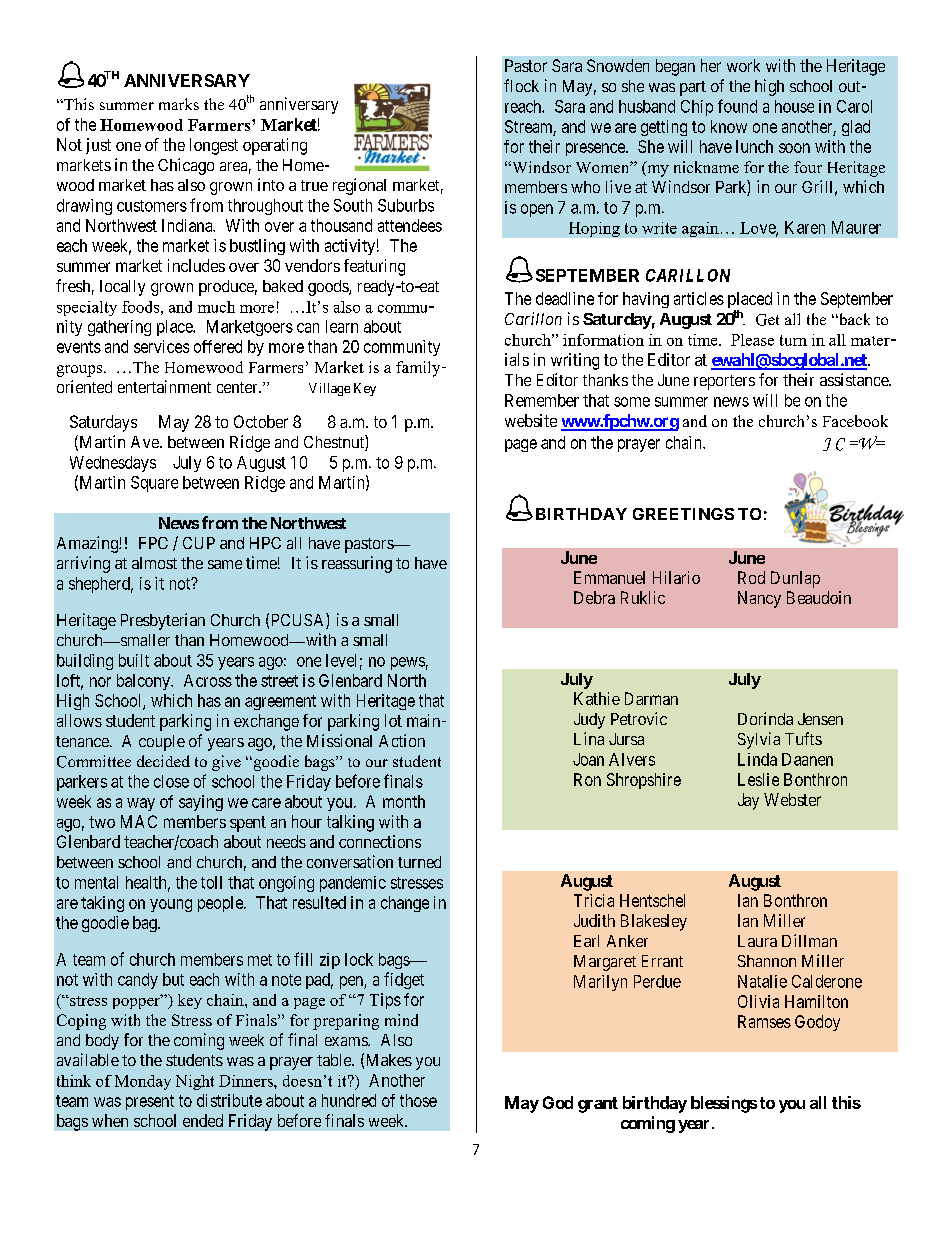  What do you see at coordinates (418, 1100) in the image?
I see `those` at bounding box center [418, 1100].
